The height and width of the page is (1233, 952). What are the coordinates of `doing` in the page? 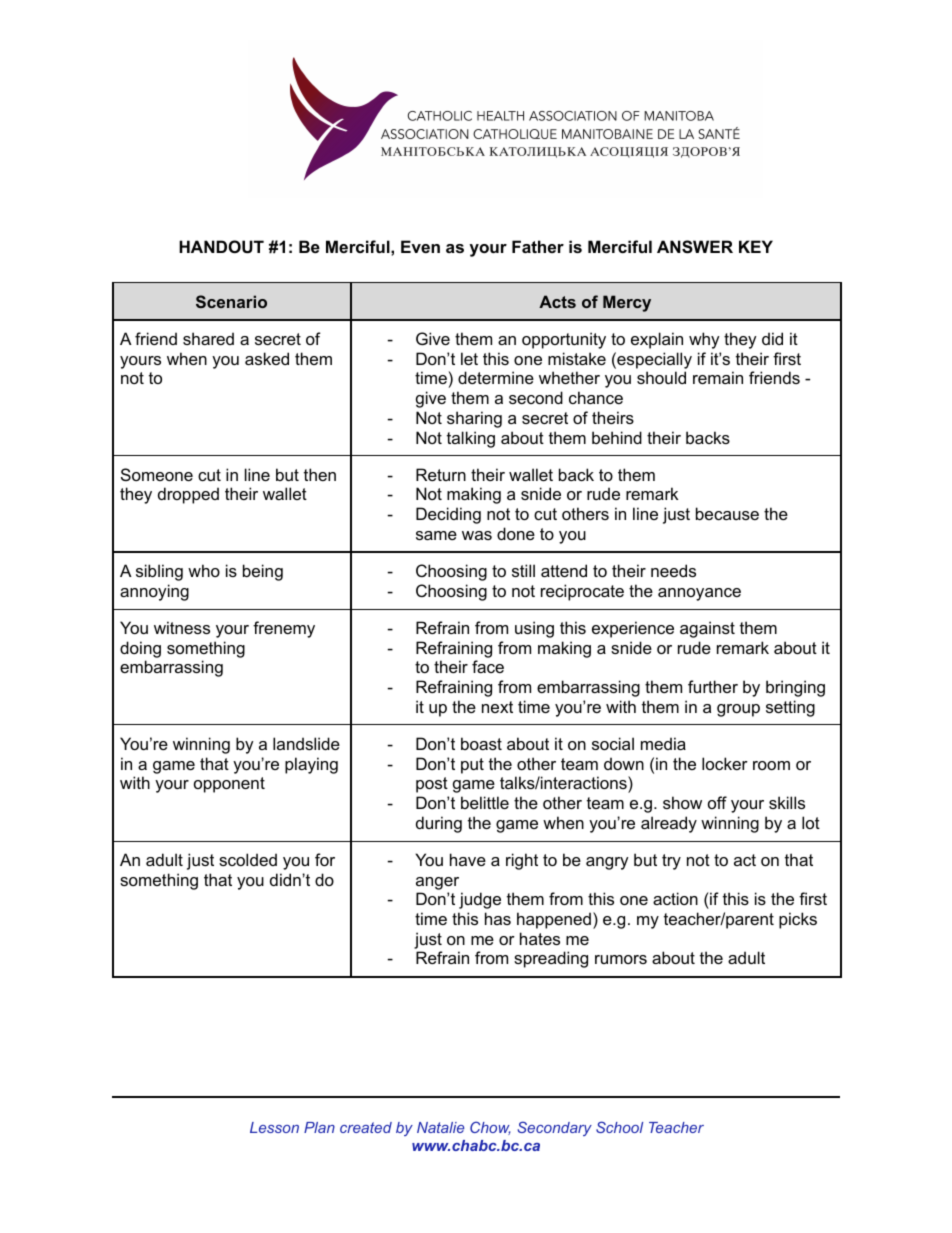 It's located at (140, 649).
